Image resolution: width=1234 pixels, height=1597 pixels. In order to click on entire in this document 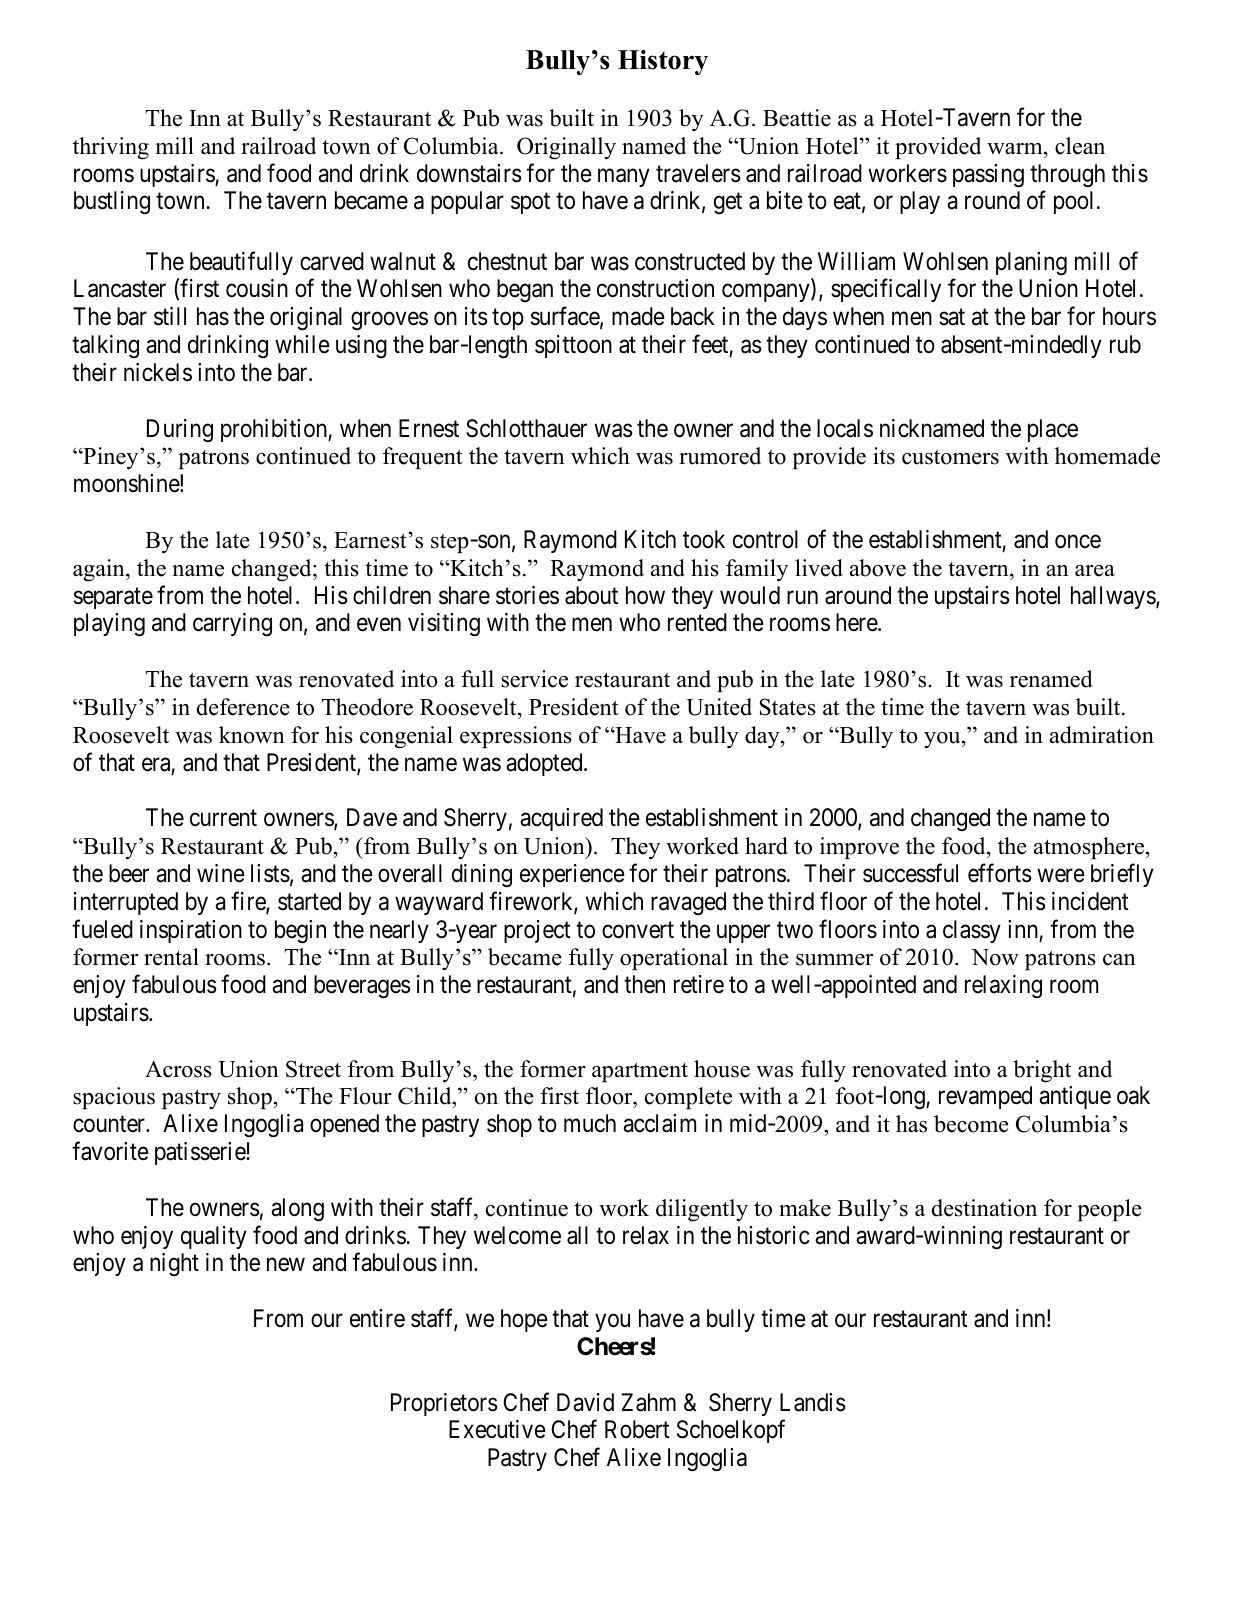, I will do `click(377, 1318)`.
